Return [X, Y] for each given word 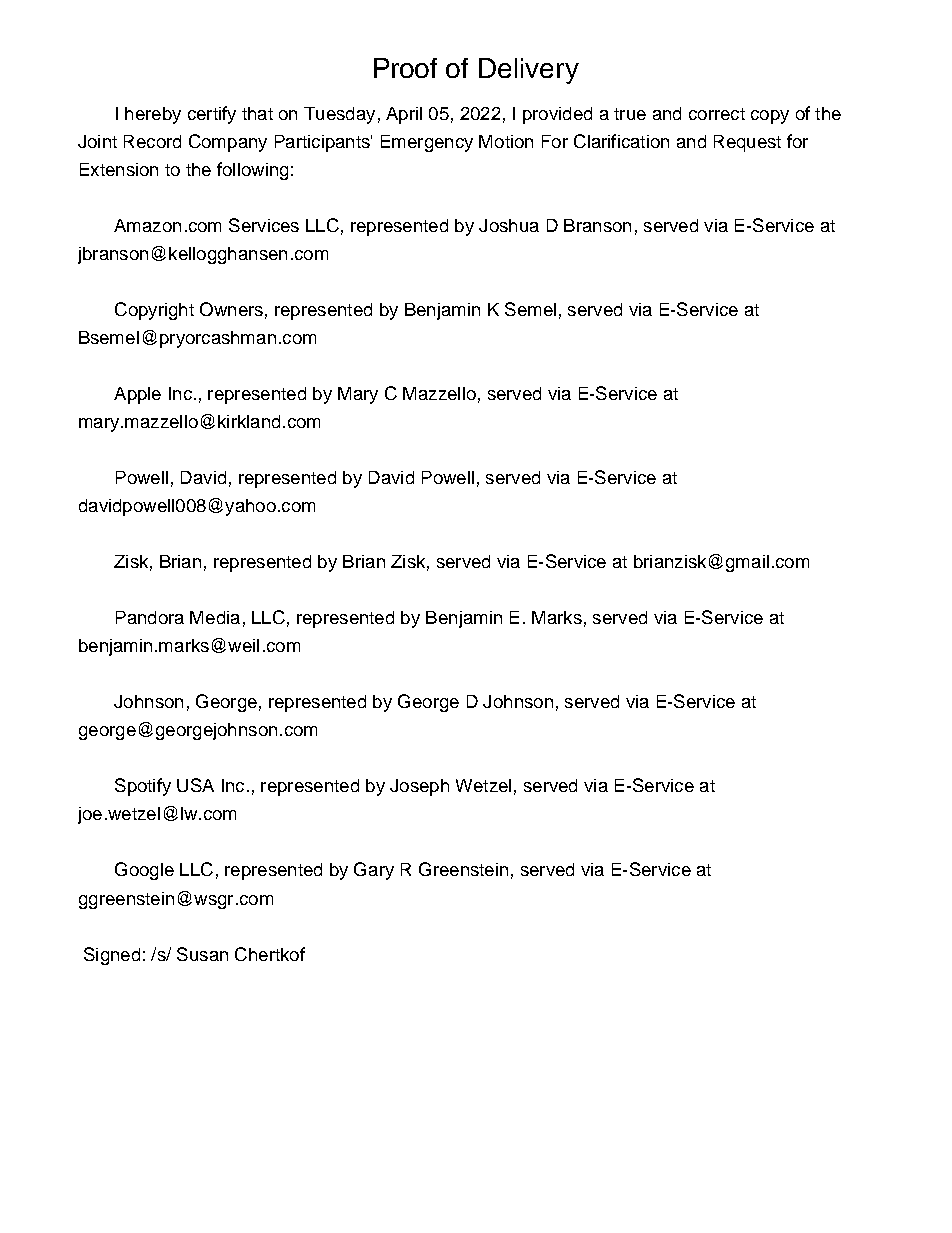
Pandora [150, 617]
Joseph [419, 787]
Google [144, 871]
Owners [231, 309]
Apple [137, 395]
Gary [374, 871]
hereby [153, 115]
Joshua [509, 225]
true [630, 114]
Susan [202, 954]
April [404, 115]
